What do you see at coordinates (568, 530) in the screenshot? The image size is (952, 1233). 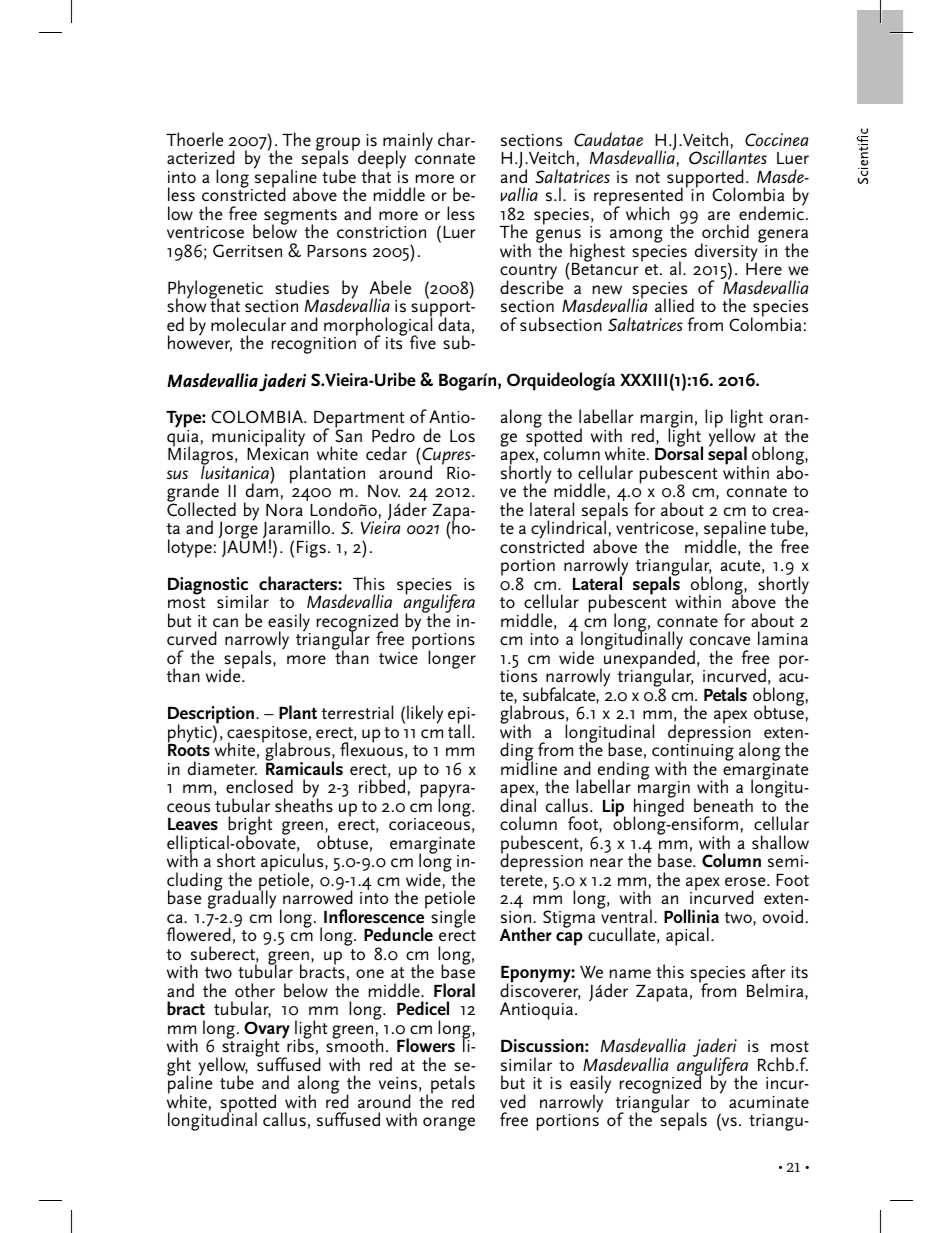 I see `cylindrical` at bounding box center [568, 530].
